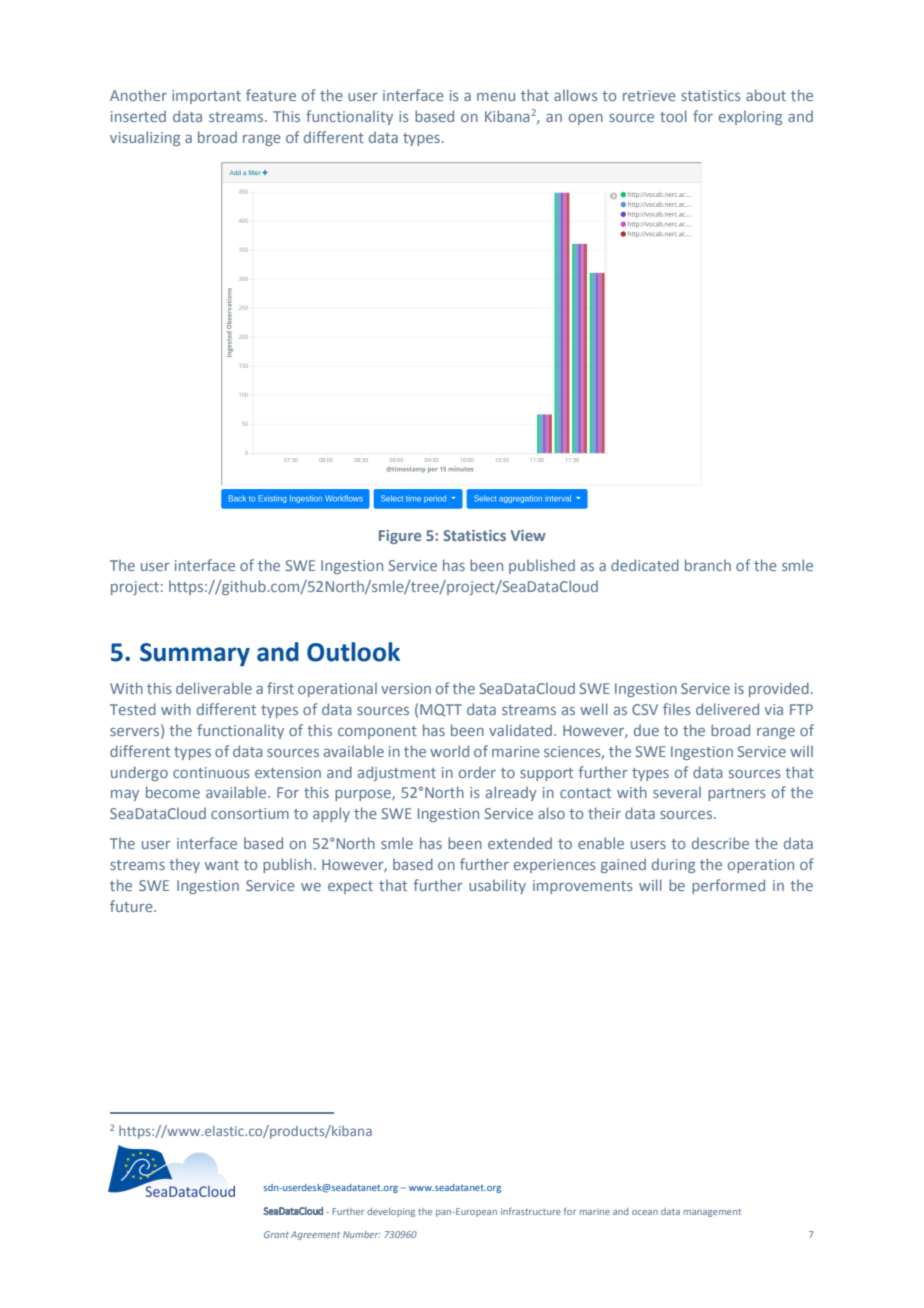 This screenshot has width=924, height=1308. Describe the element at coordinates (206, 97) in the screenshot. I see `important` at that location.
